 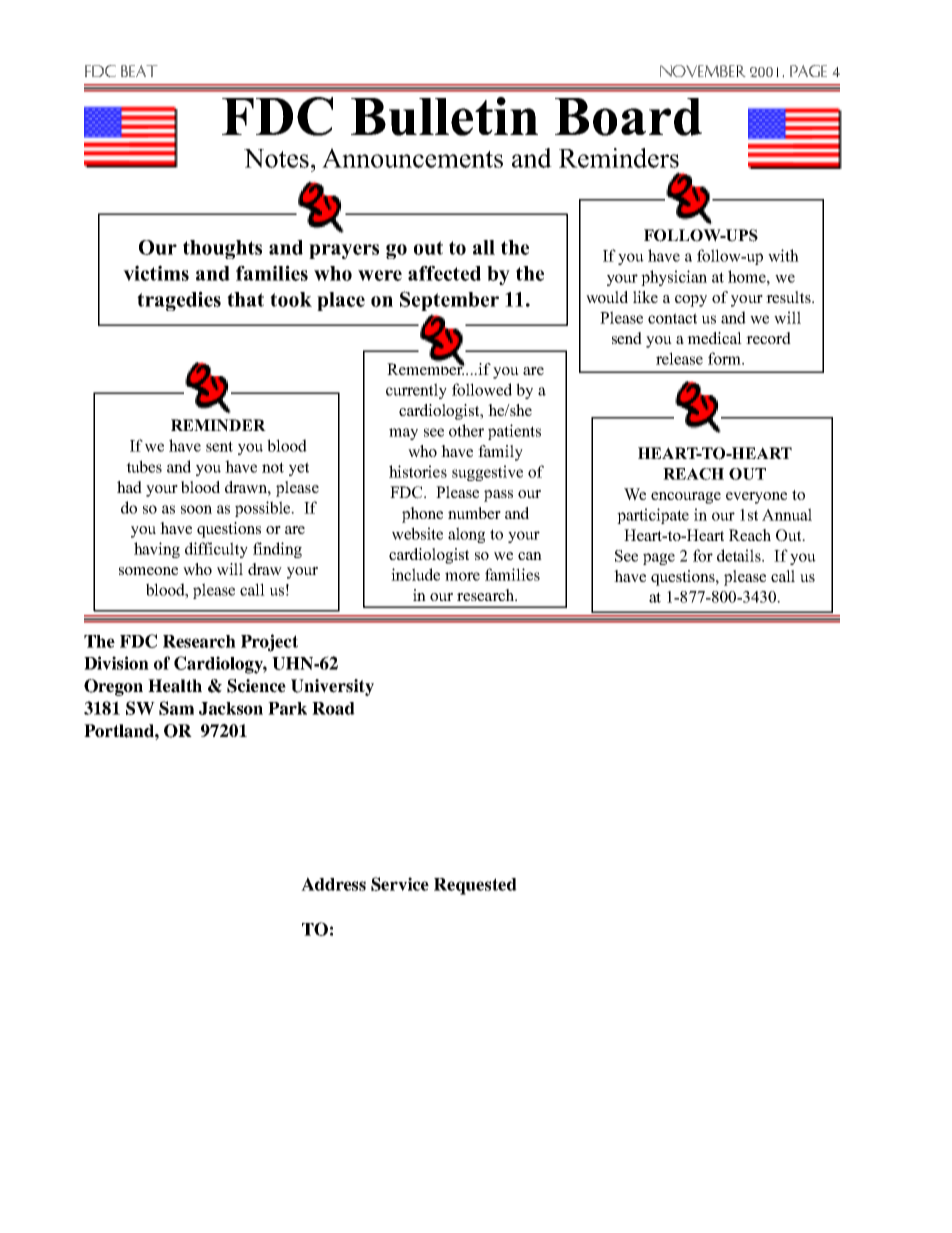 I want to click on Bulletin, so click(x=444, y=116).
